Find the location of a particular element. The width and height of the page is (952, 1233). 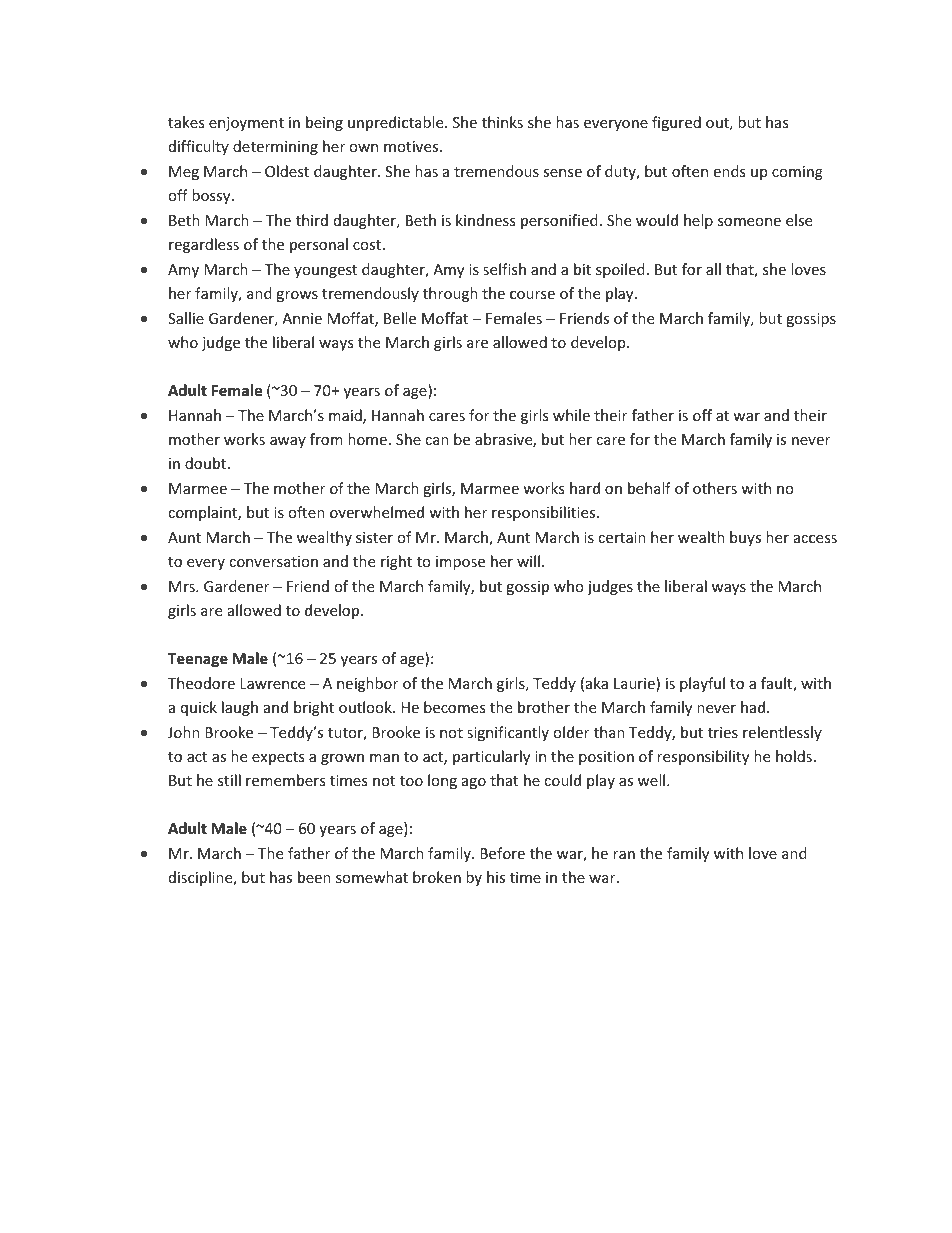

determining is located at coordinates (275, 147).
